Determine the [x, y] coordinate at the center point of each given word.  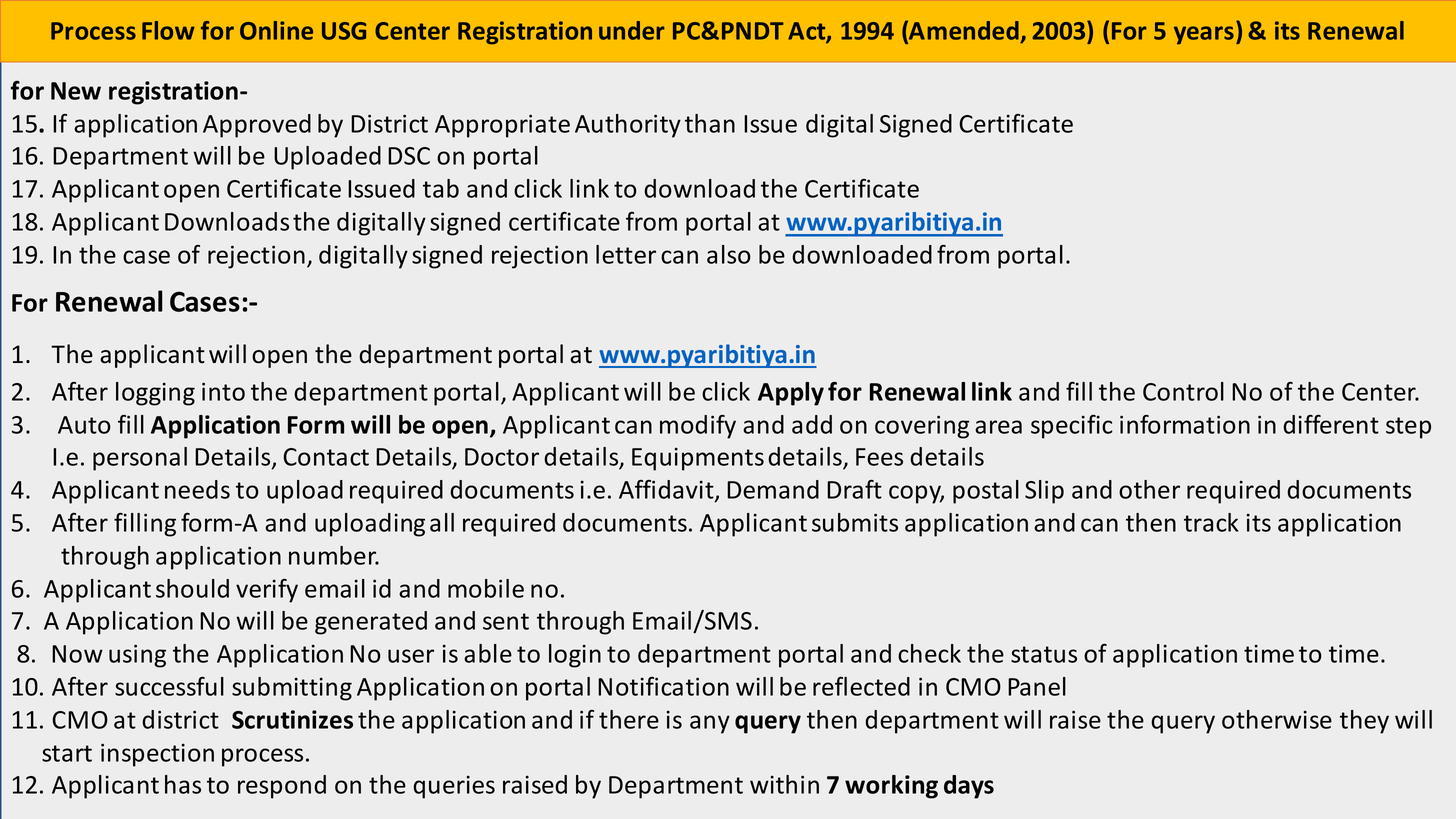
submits [855, 522]
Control [1183, 391]
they [1364, 722]
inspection [157, 755]
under [632, 30]
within [784, 784]
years [1204, 35]
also [729, 254]
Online [276, 30]
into [223, 391]
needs [197, 489]
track [1211, 522]
